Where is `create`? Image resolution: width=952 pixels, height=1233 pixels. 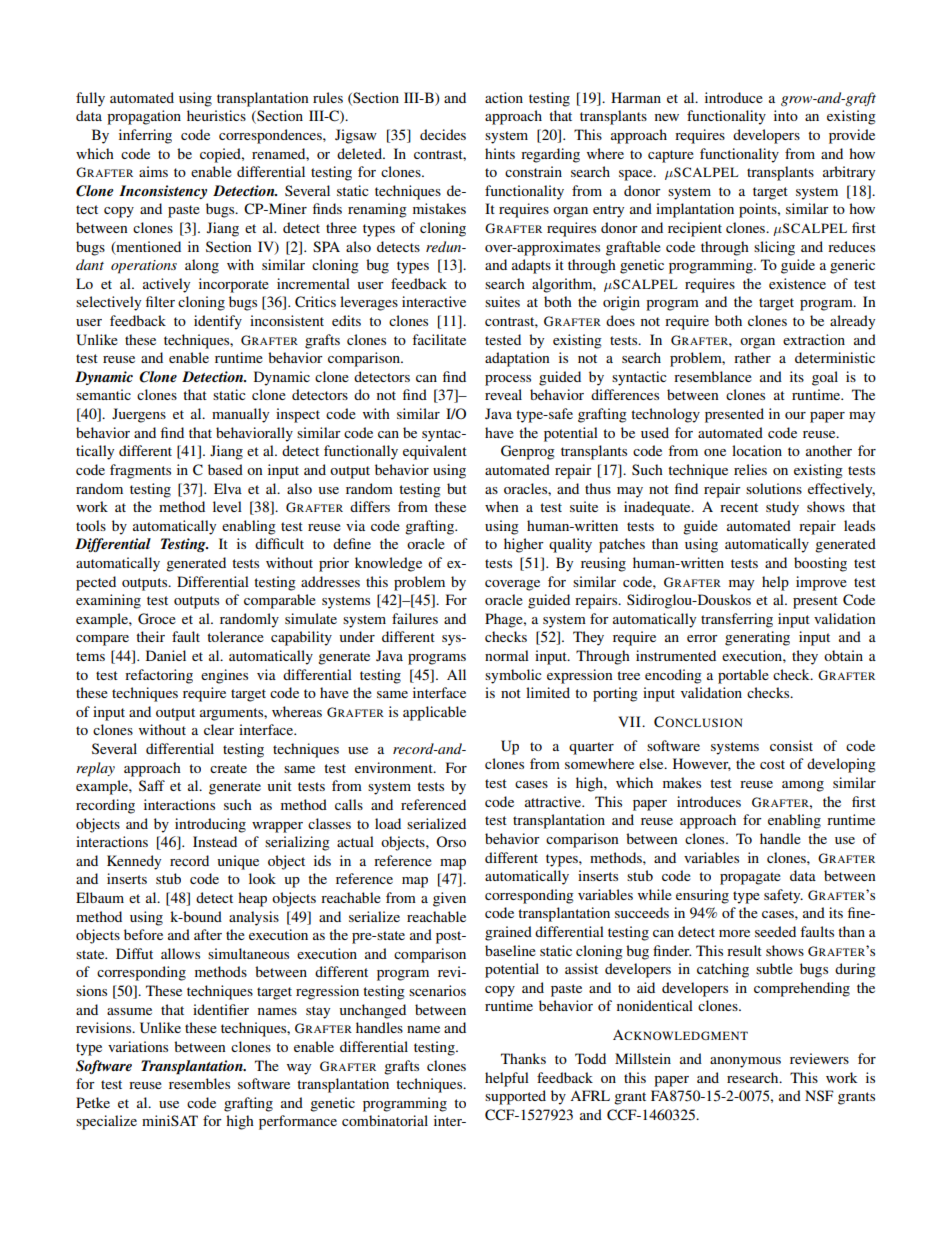 create is located at coordinates (228, 768).
